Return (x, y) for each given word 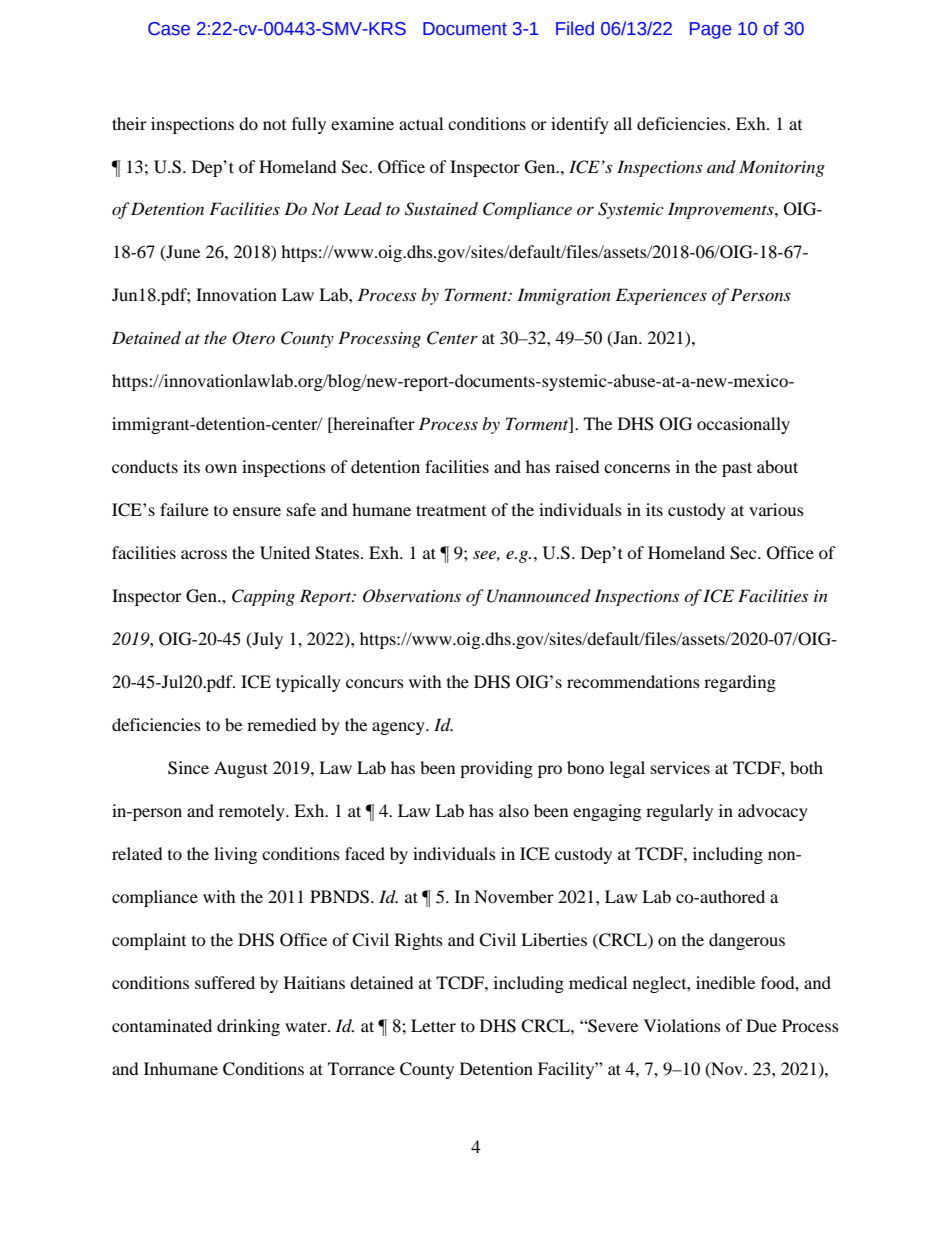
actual (421, 123)
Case (169, 29)
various (776, 509)
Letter (433, 1025)
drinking (248, 1027)
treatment (451, 510)
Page (710, 30)
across (204, 554)
